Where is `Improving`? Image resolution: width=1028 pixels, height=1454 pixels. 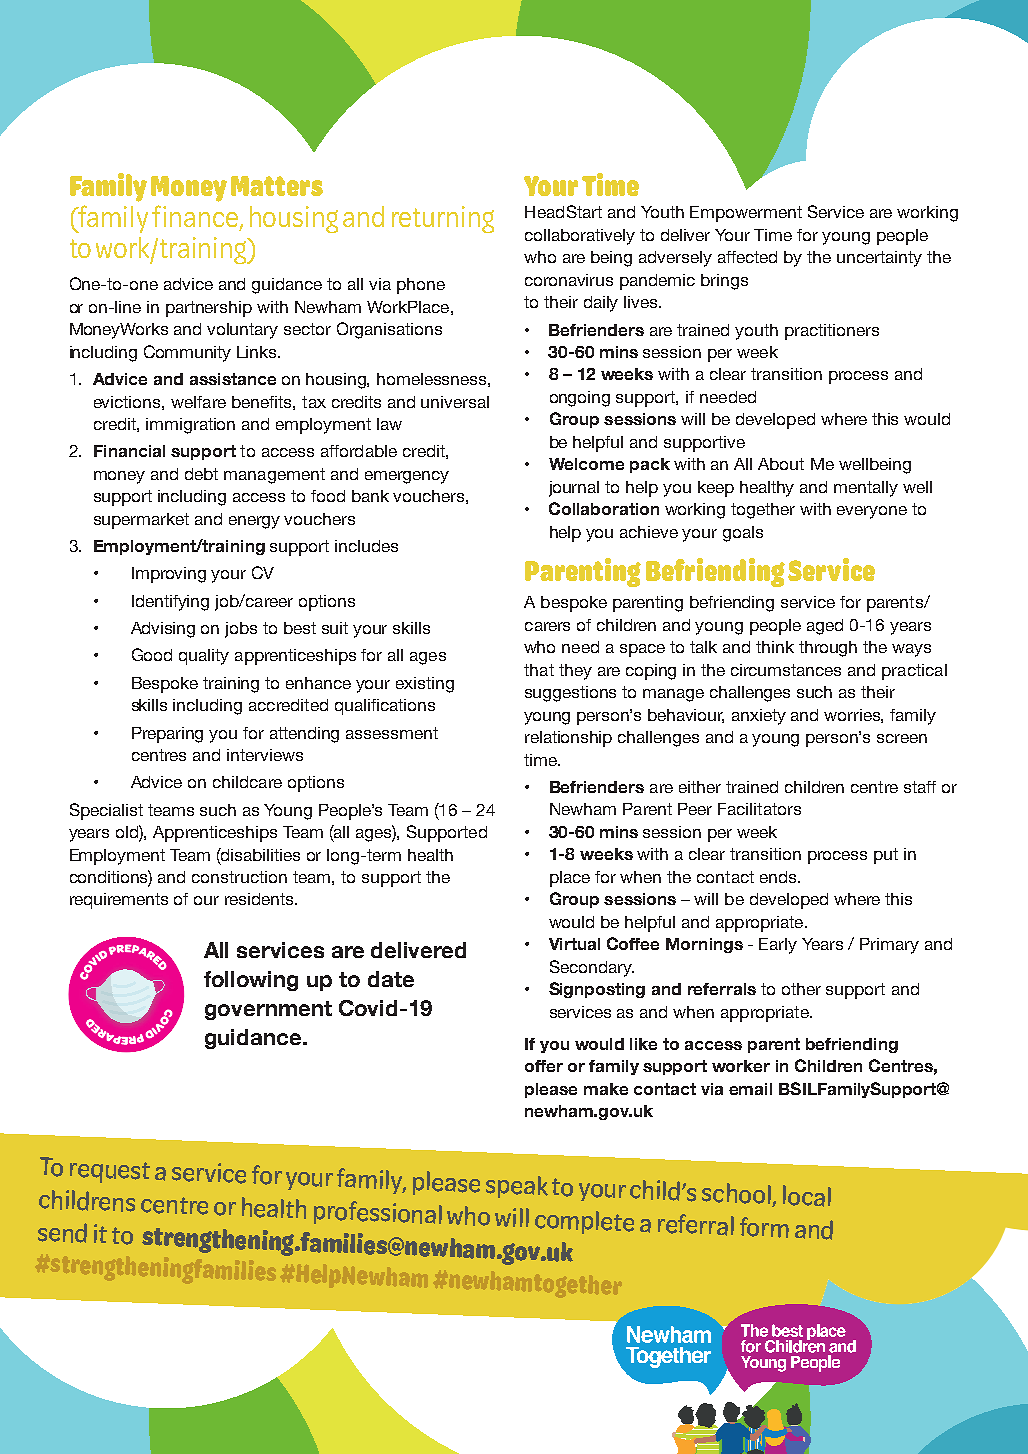 Improving is located at coordinates (169, 575).
